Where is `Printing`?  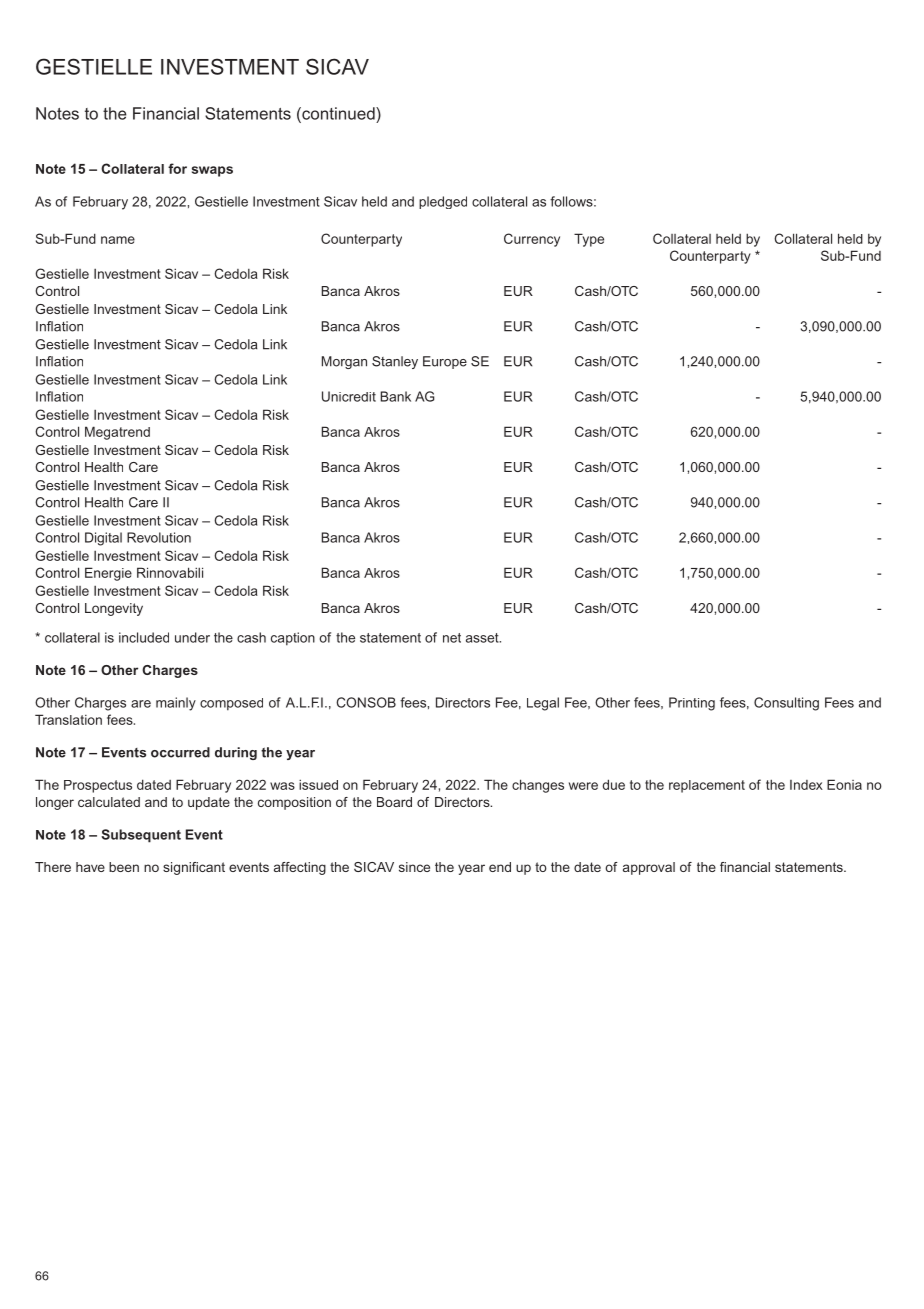 Printing is located at coordinates (692, 704).
